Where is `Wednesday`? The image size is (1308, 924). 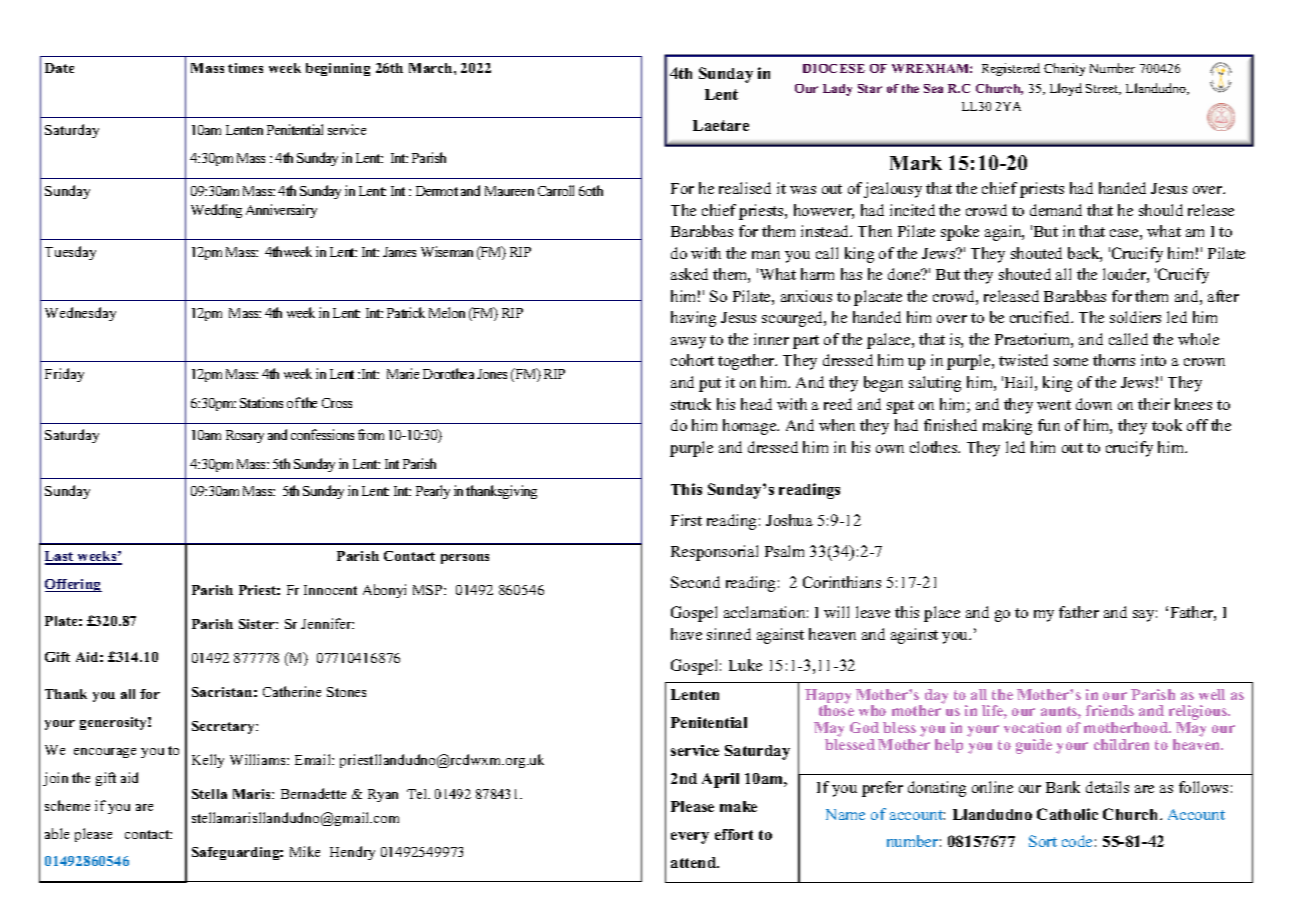
Wednesday is located at coordinates (80, 314).
